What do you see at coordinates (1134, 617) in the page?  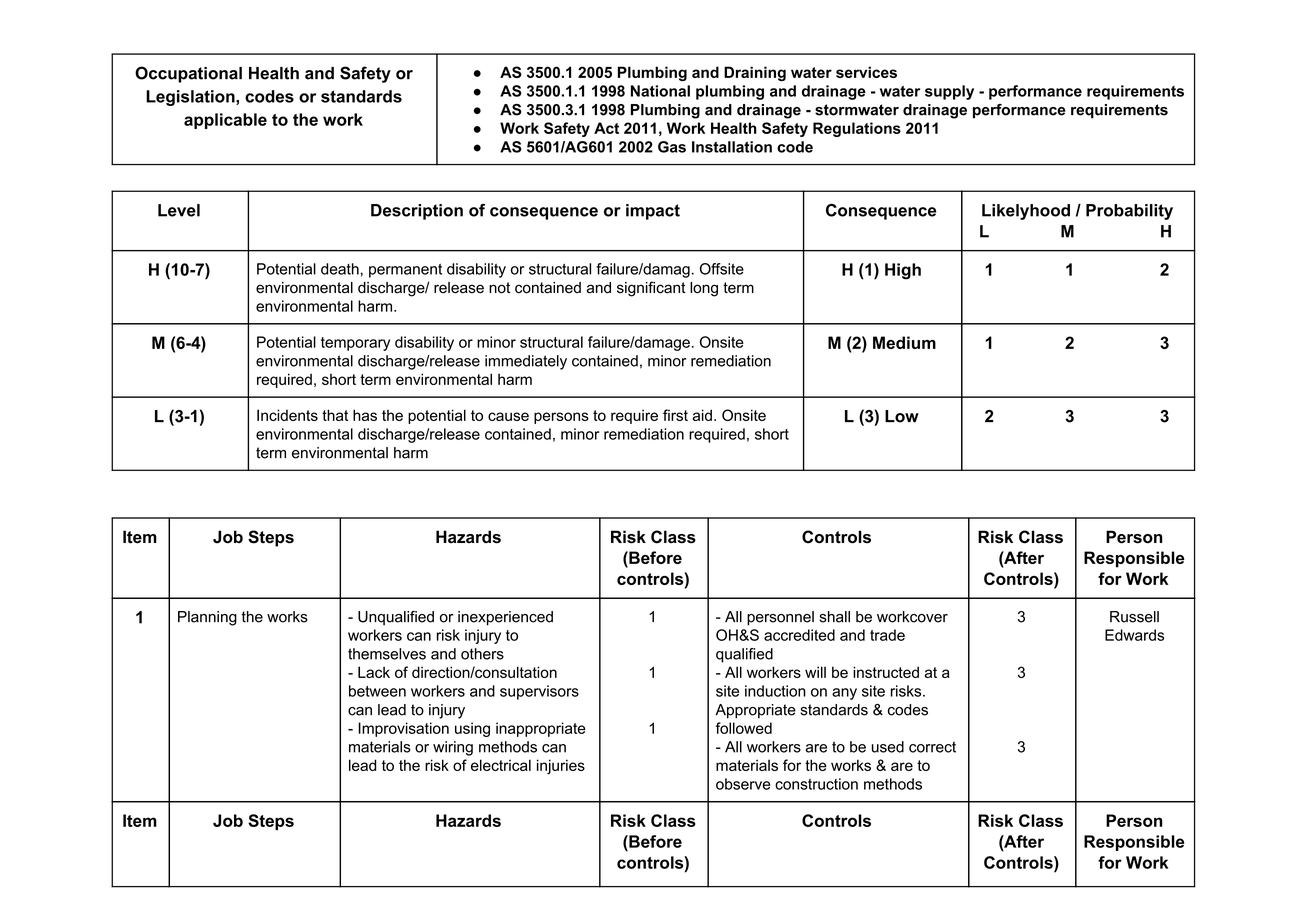 I see `Russell` at bounding box center [1134, 617].
